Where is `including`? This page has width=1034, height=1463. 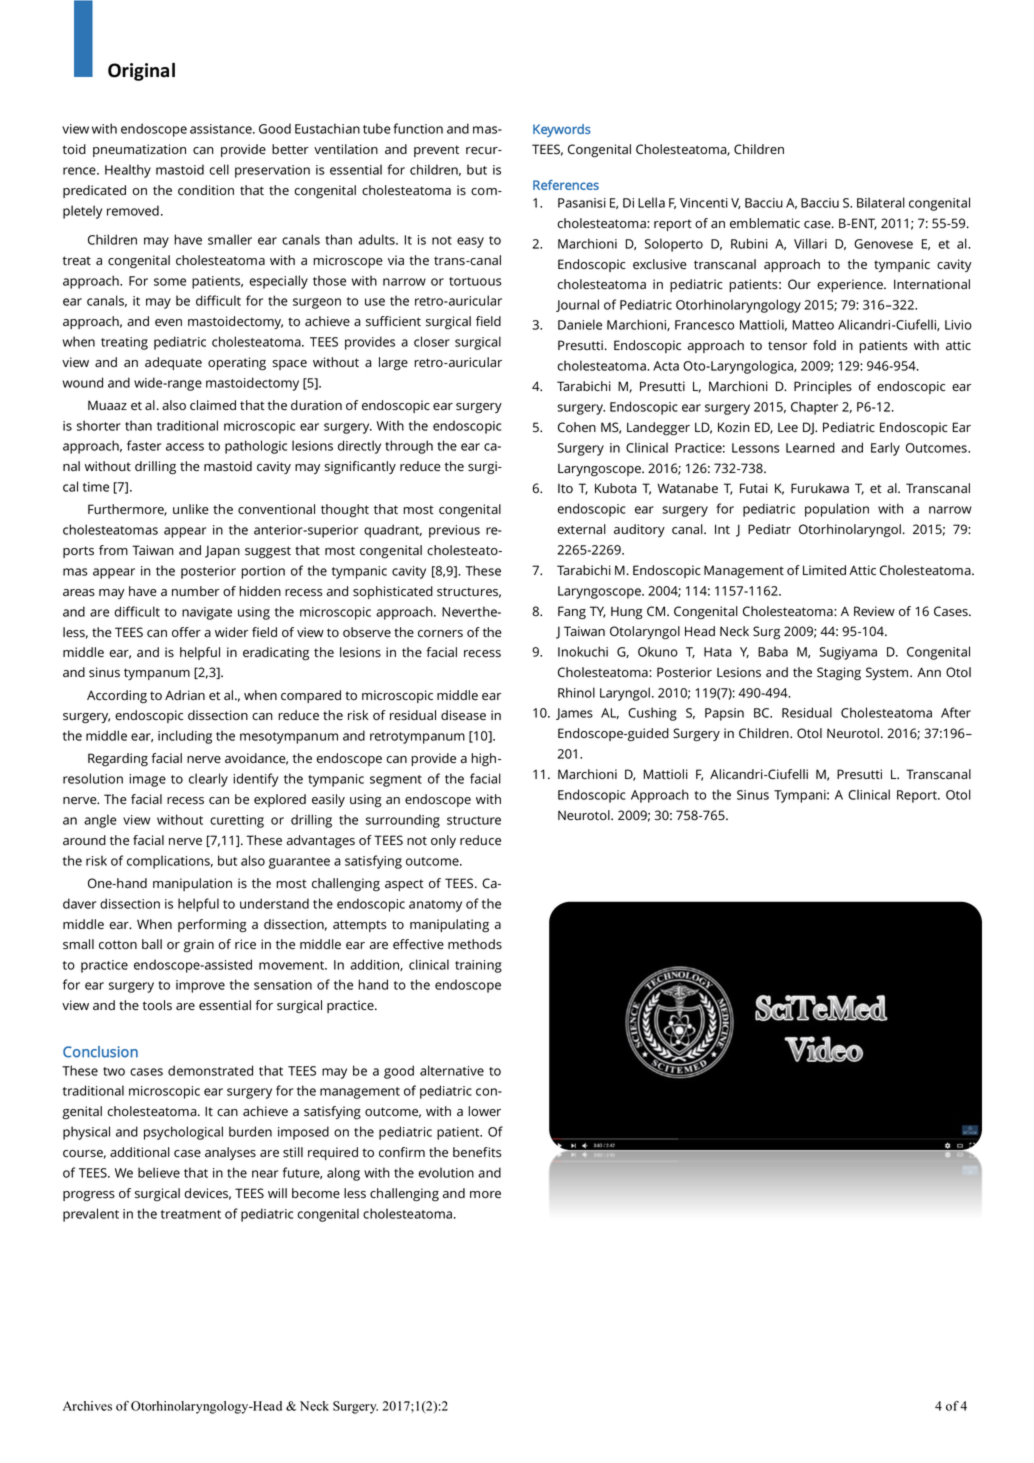
including is located at coordinates (185, 737).
